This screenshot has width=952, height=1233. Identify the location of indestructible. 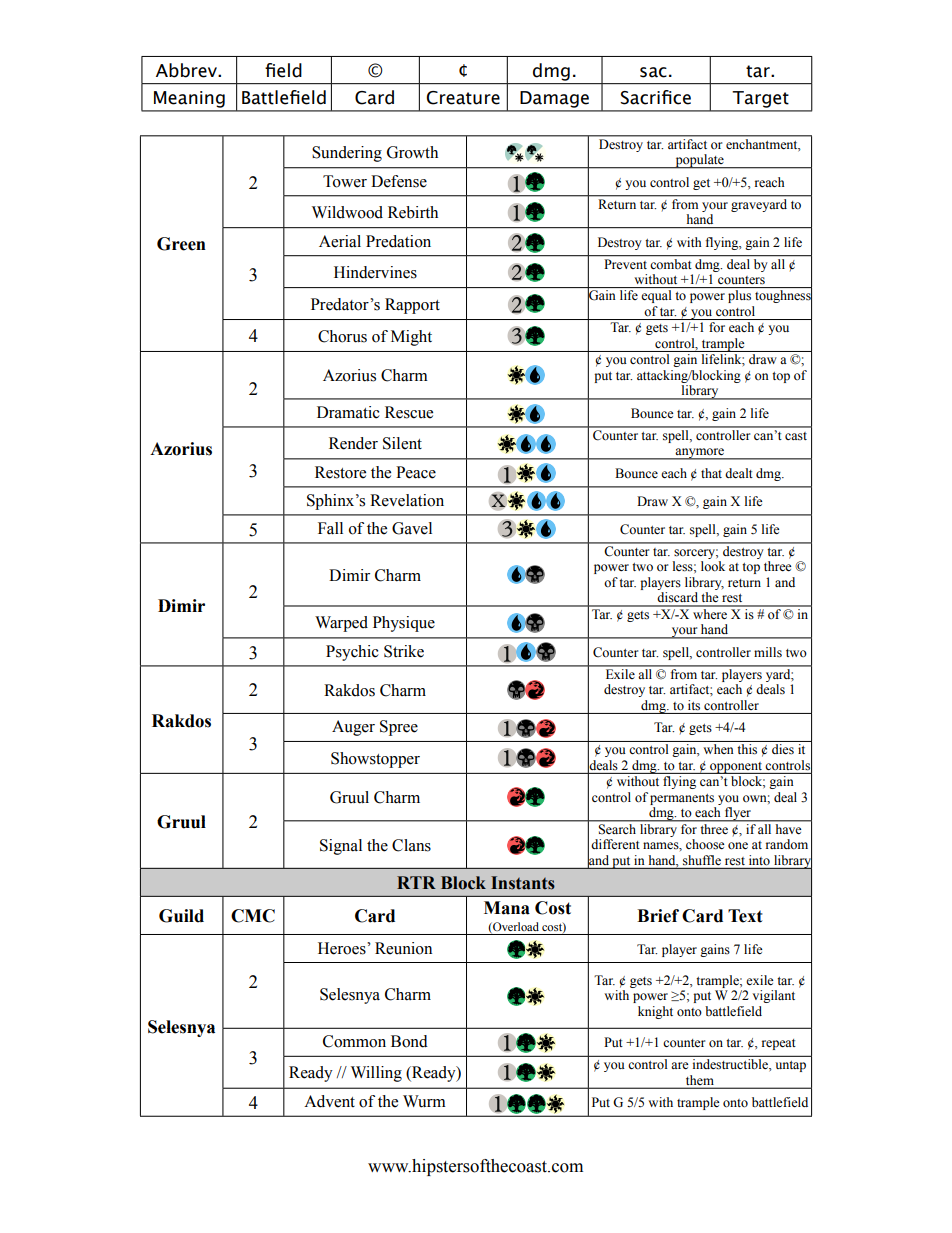
(731, 1064).
